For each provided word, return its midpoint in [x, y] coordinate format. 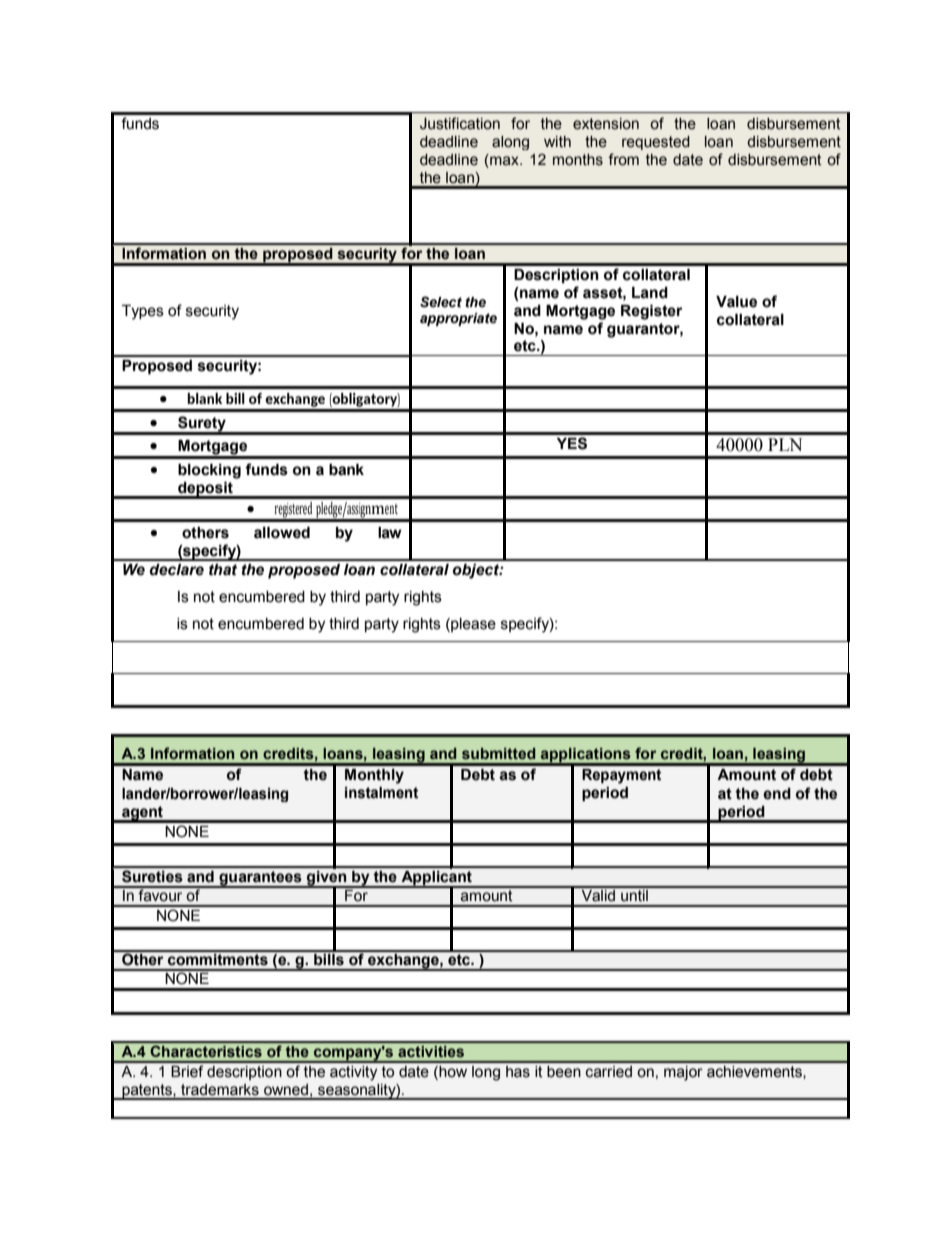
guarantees [260, 879]
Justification [460, 123]
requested [656, 143]
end [777, 794]
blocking [209, 471]
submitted [499, 754]
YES [572, 443]
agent [142, 814]
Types [143, 312]
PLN [785, 444]
